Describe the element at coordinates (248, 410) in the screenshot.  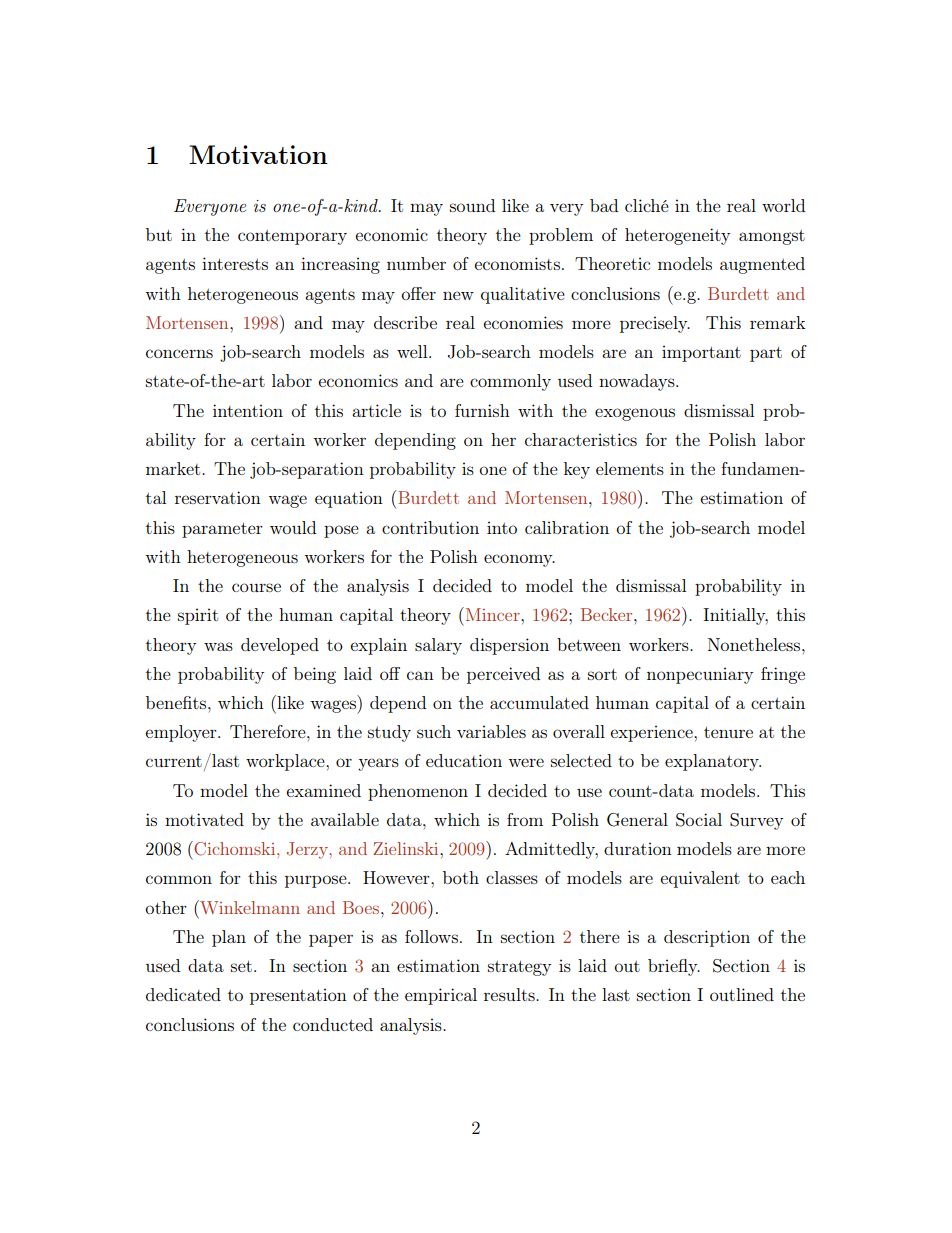
I see `intention` at that location.
